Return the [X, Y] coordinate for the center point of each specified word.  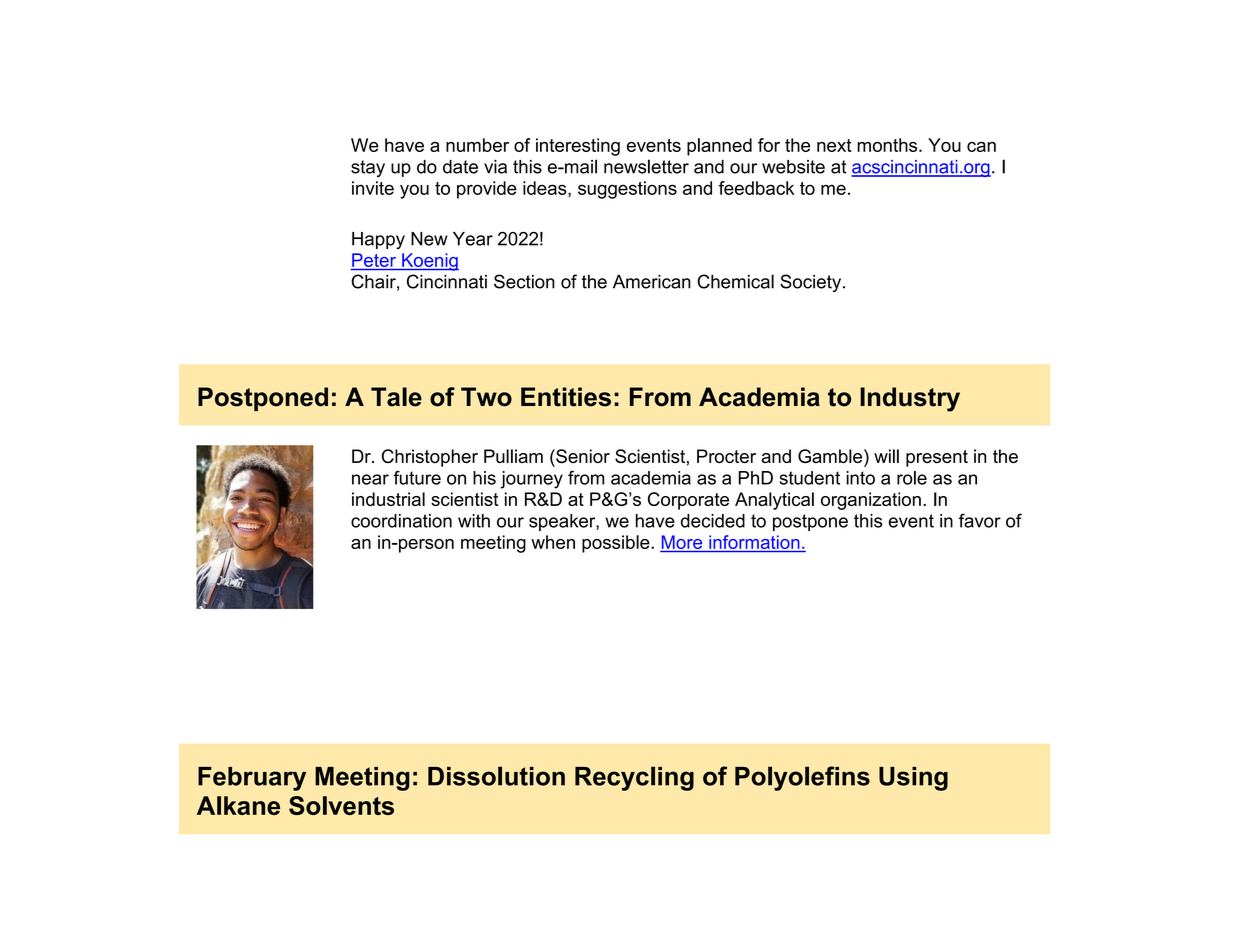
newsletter [646, 166]
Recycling [634, 778]
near [370, 479]
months [888, 145]
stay [368, 168]
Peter [374, 260]
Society [812, 283]
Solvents [341, 805]
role [912, 478]
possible [617, 544]
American [652, 282]
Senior [582, 456]
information [754, 542]
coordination [401, 521]
